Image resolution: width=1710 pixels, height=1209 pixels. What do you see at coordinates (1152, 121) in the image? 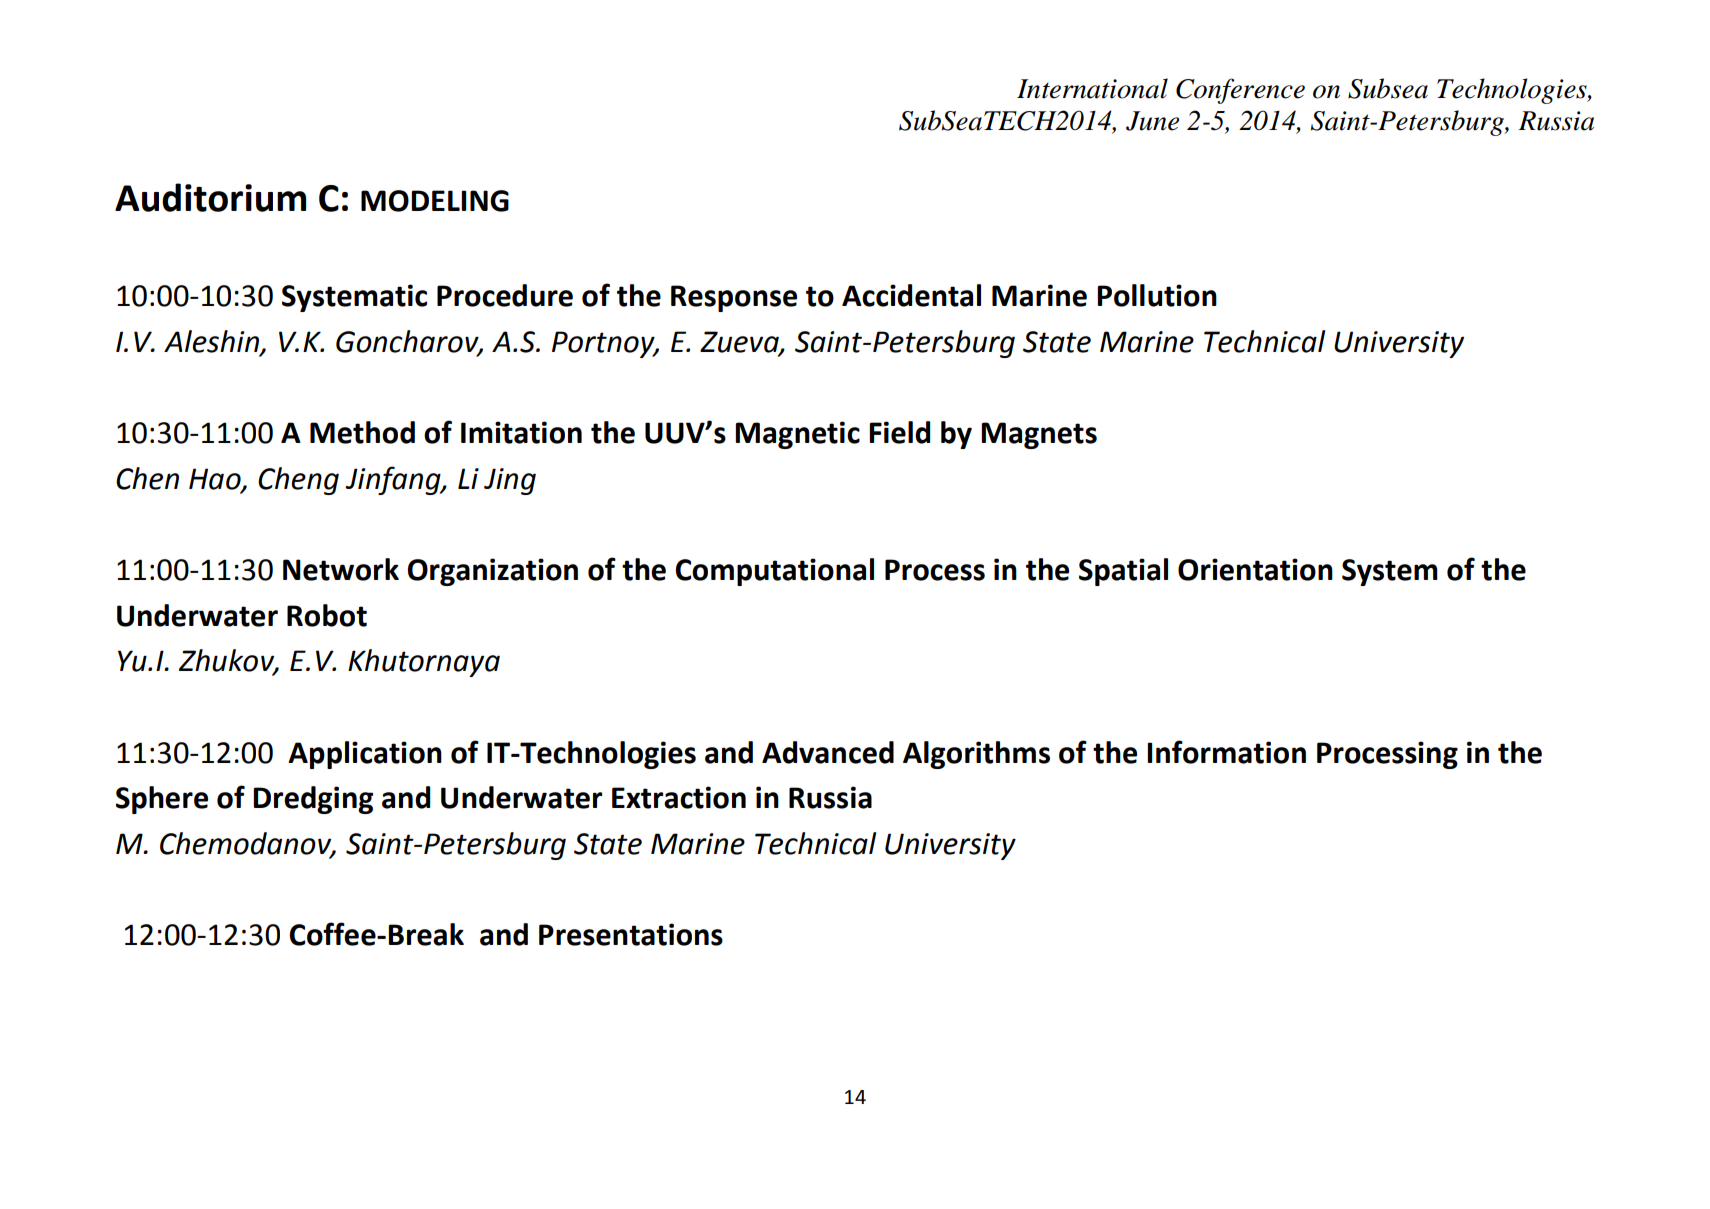
I see `June` at bounding box center [1152, 121].
